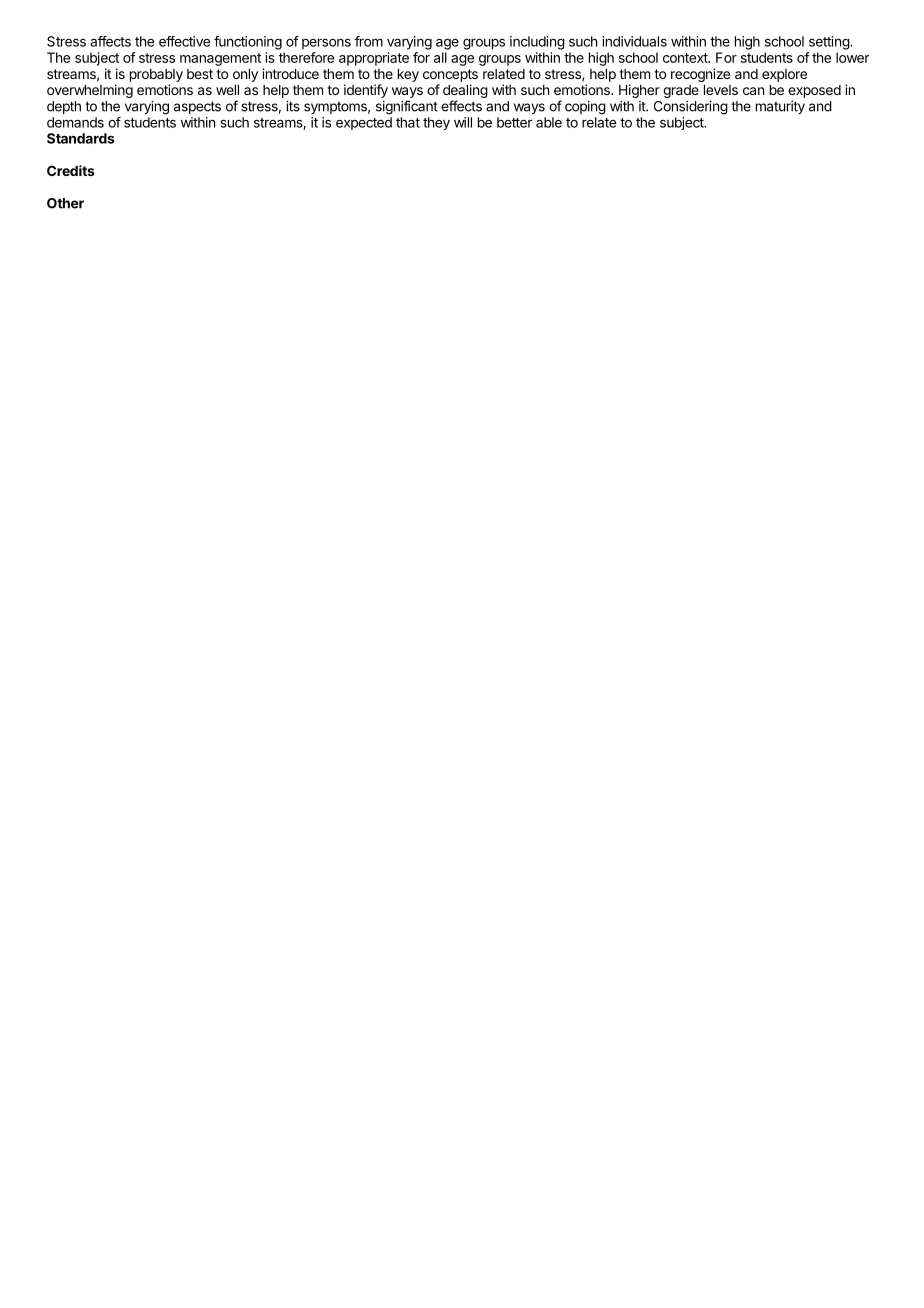  What do you see at coordinates (463, 122) in the screenshot?
I see `will` at bounding box center [463, 122].
